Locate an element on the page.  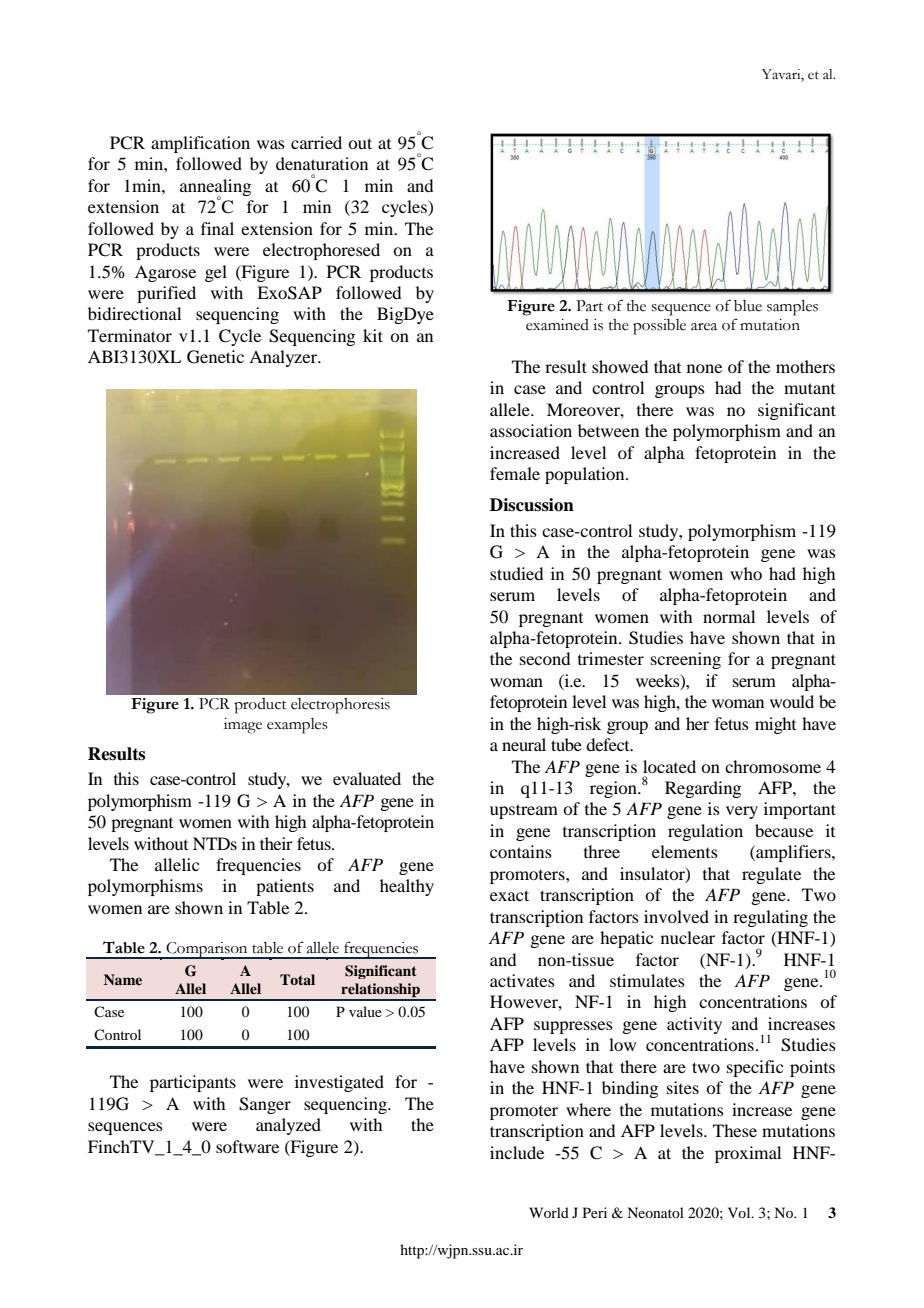
denaturation is located at coordinates (322, 163).
